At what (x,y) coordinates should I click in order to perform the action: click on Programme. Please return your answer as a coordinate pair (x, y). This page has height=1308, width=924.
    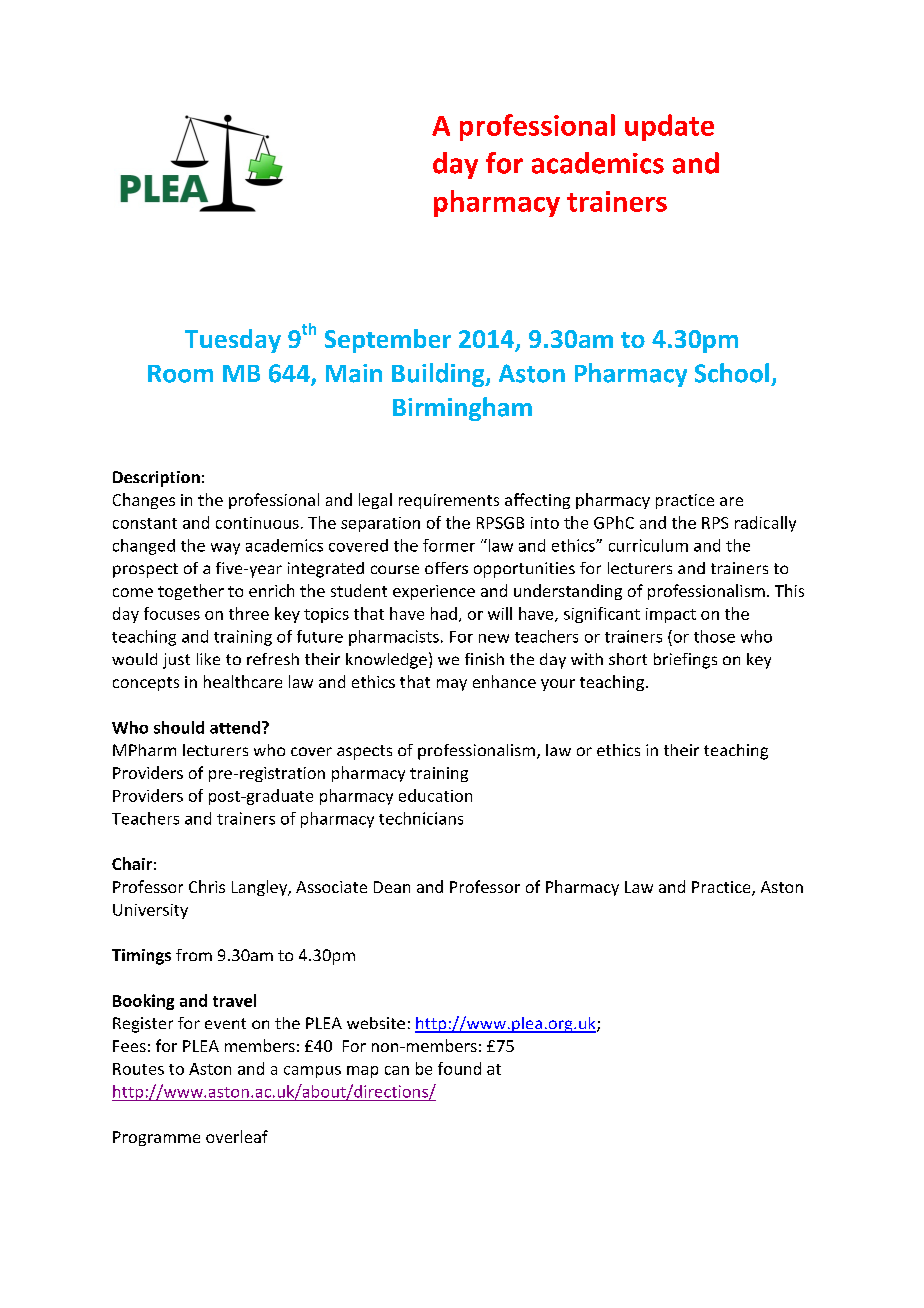
    Looking at the image, I should click on (156, 1138).
